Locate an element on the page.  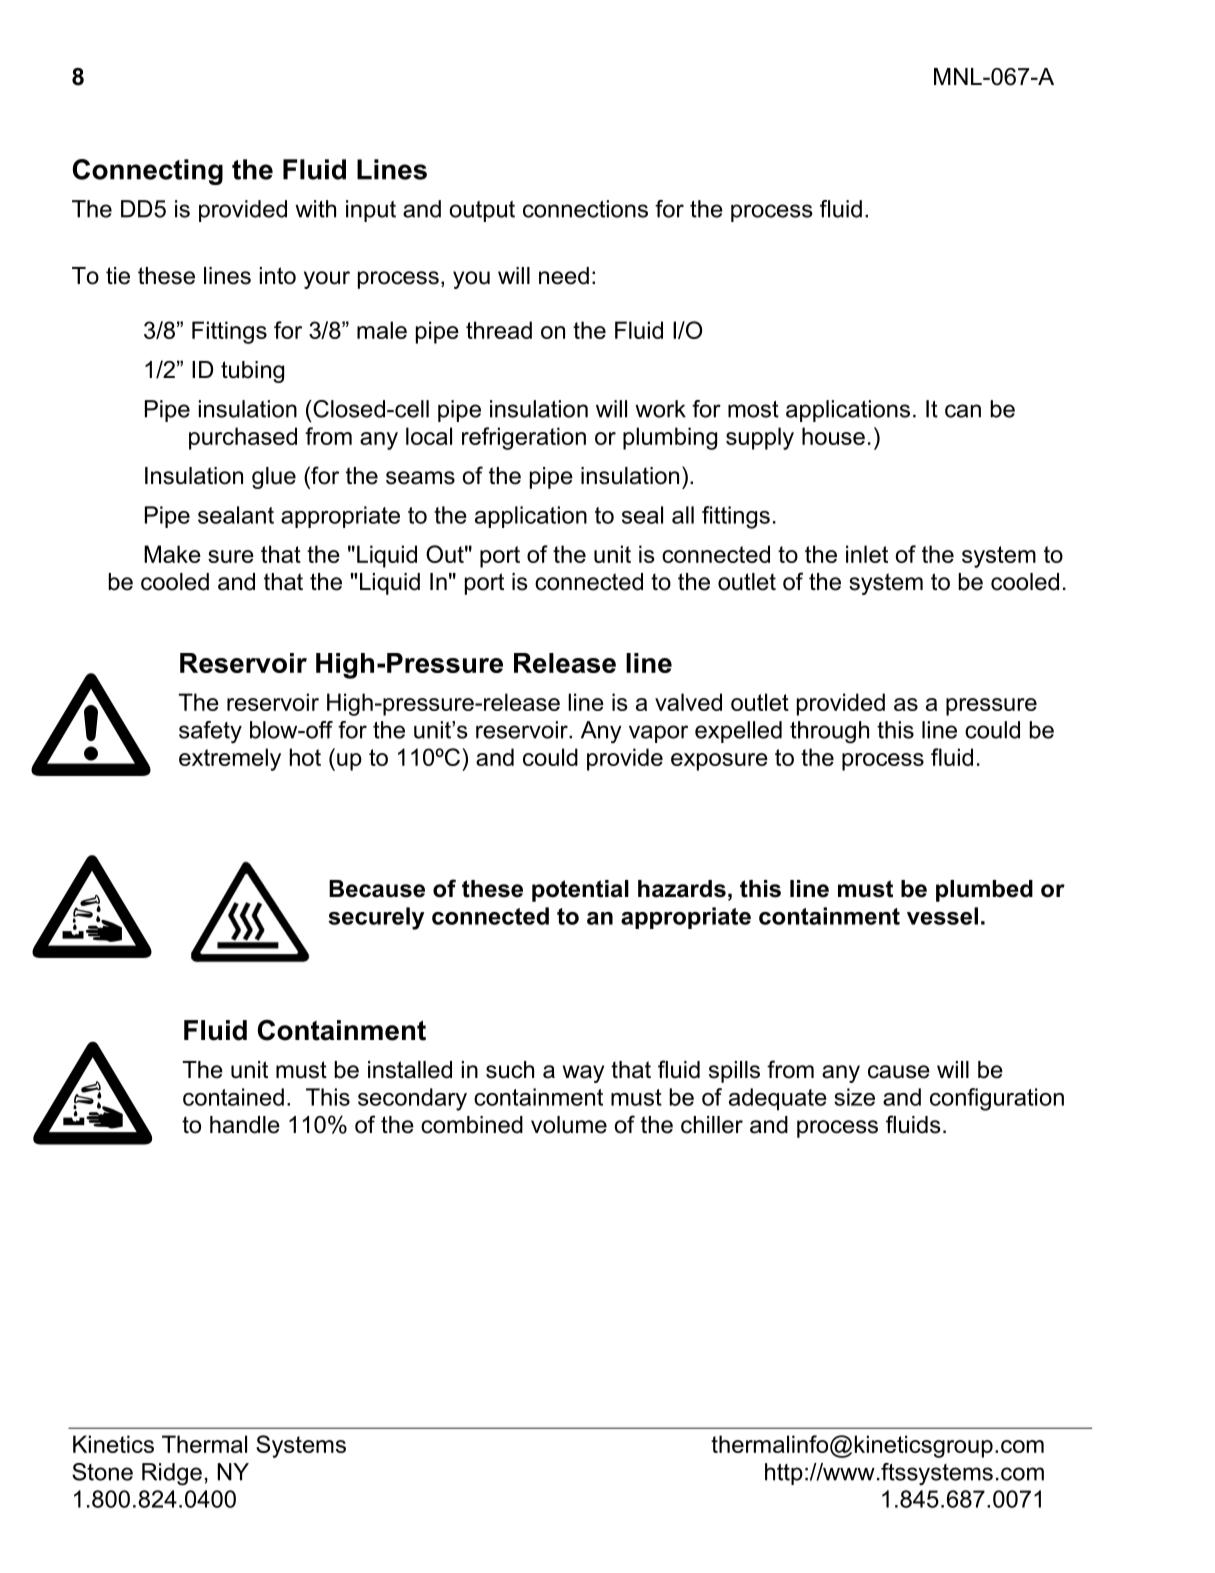
refrigeration is located at coordinates (524, 438).
